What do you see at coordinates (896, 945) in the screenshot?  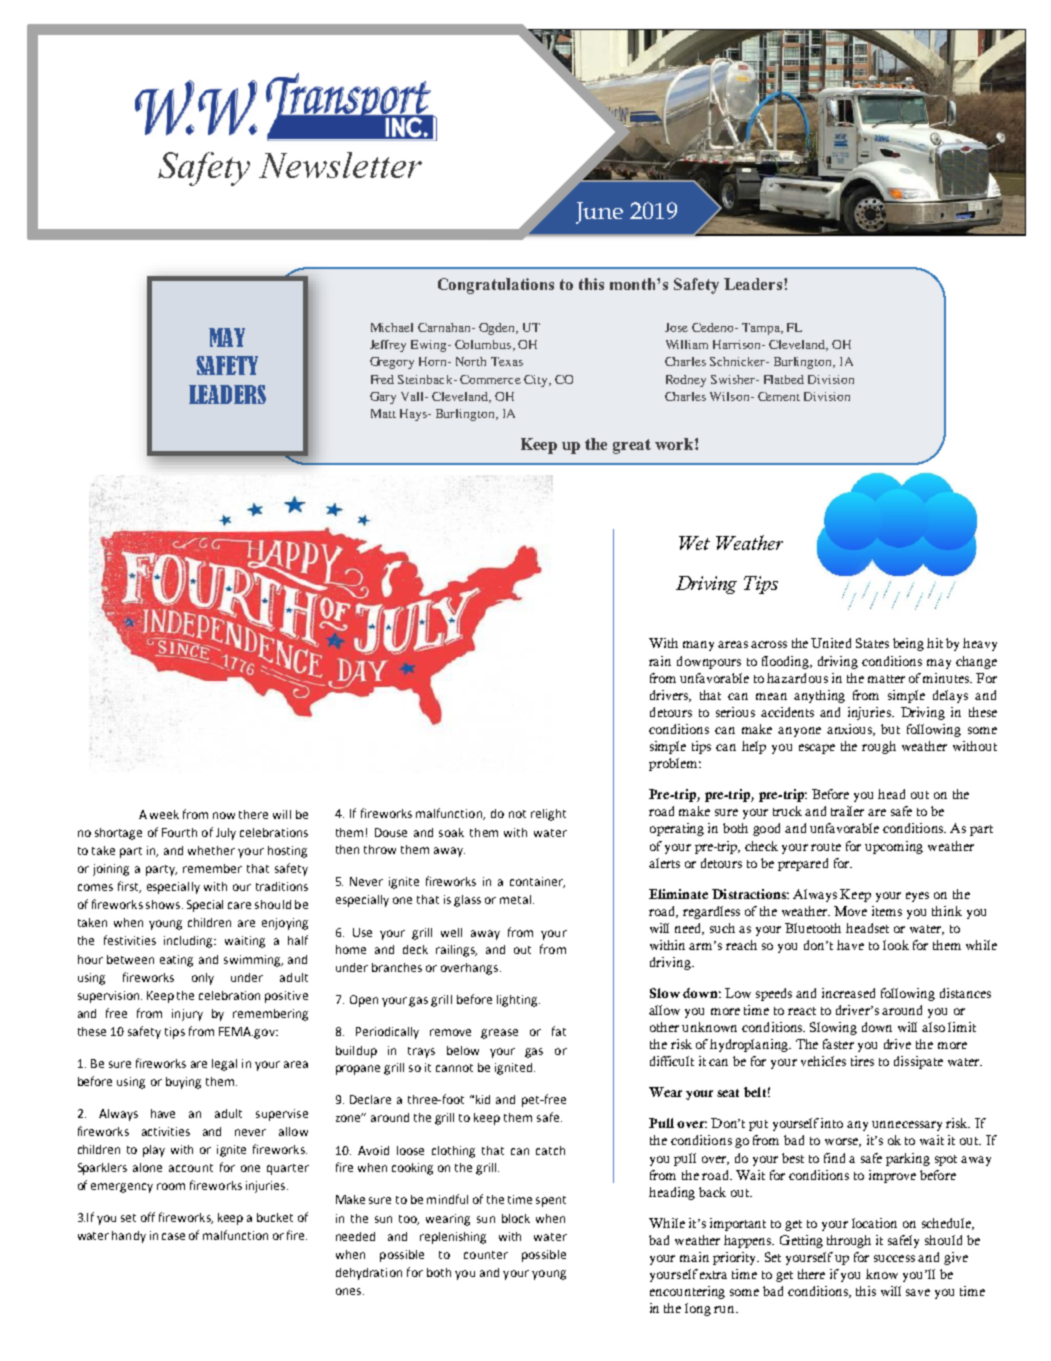 I see `look` at bounding box center [896, 945].
